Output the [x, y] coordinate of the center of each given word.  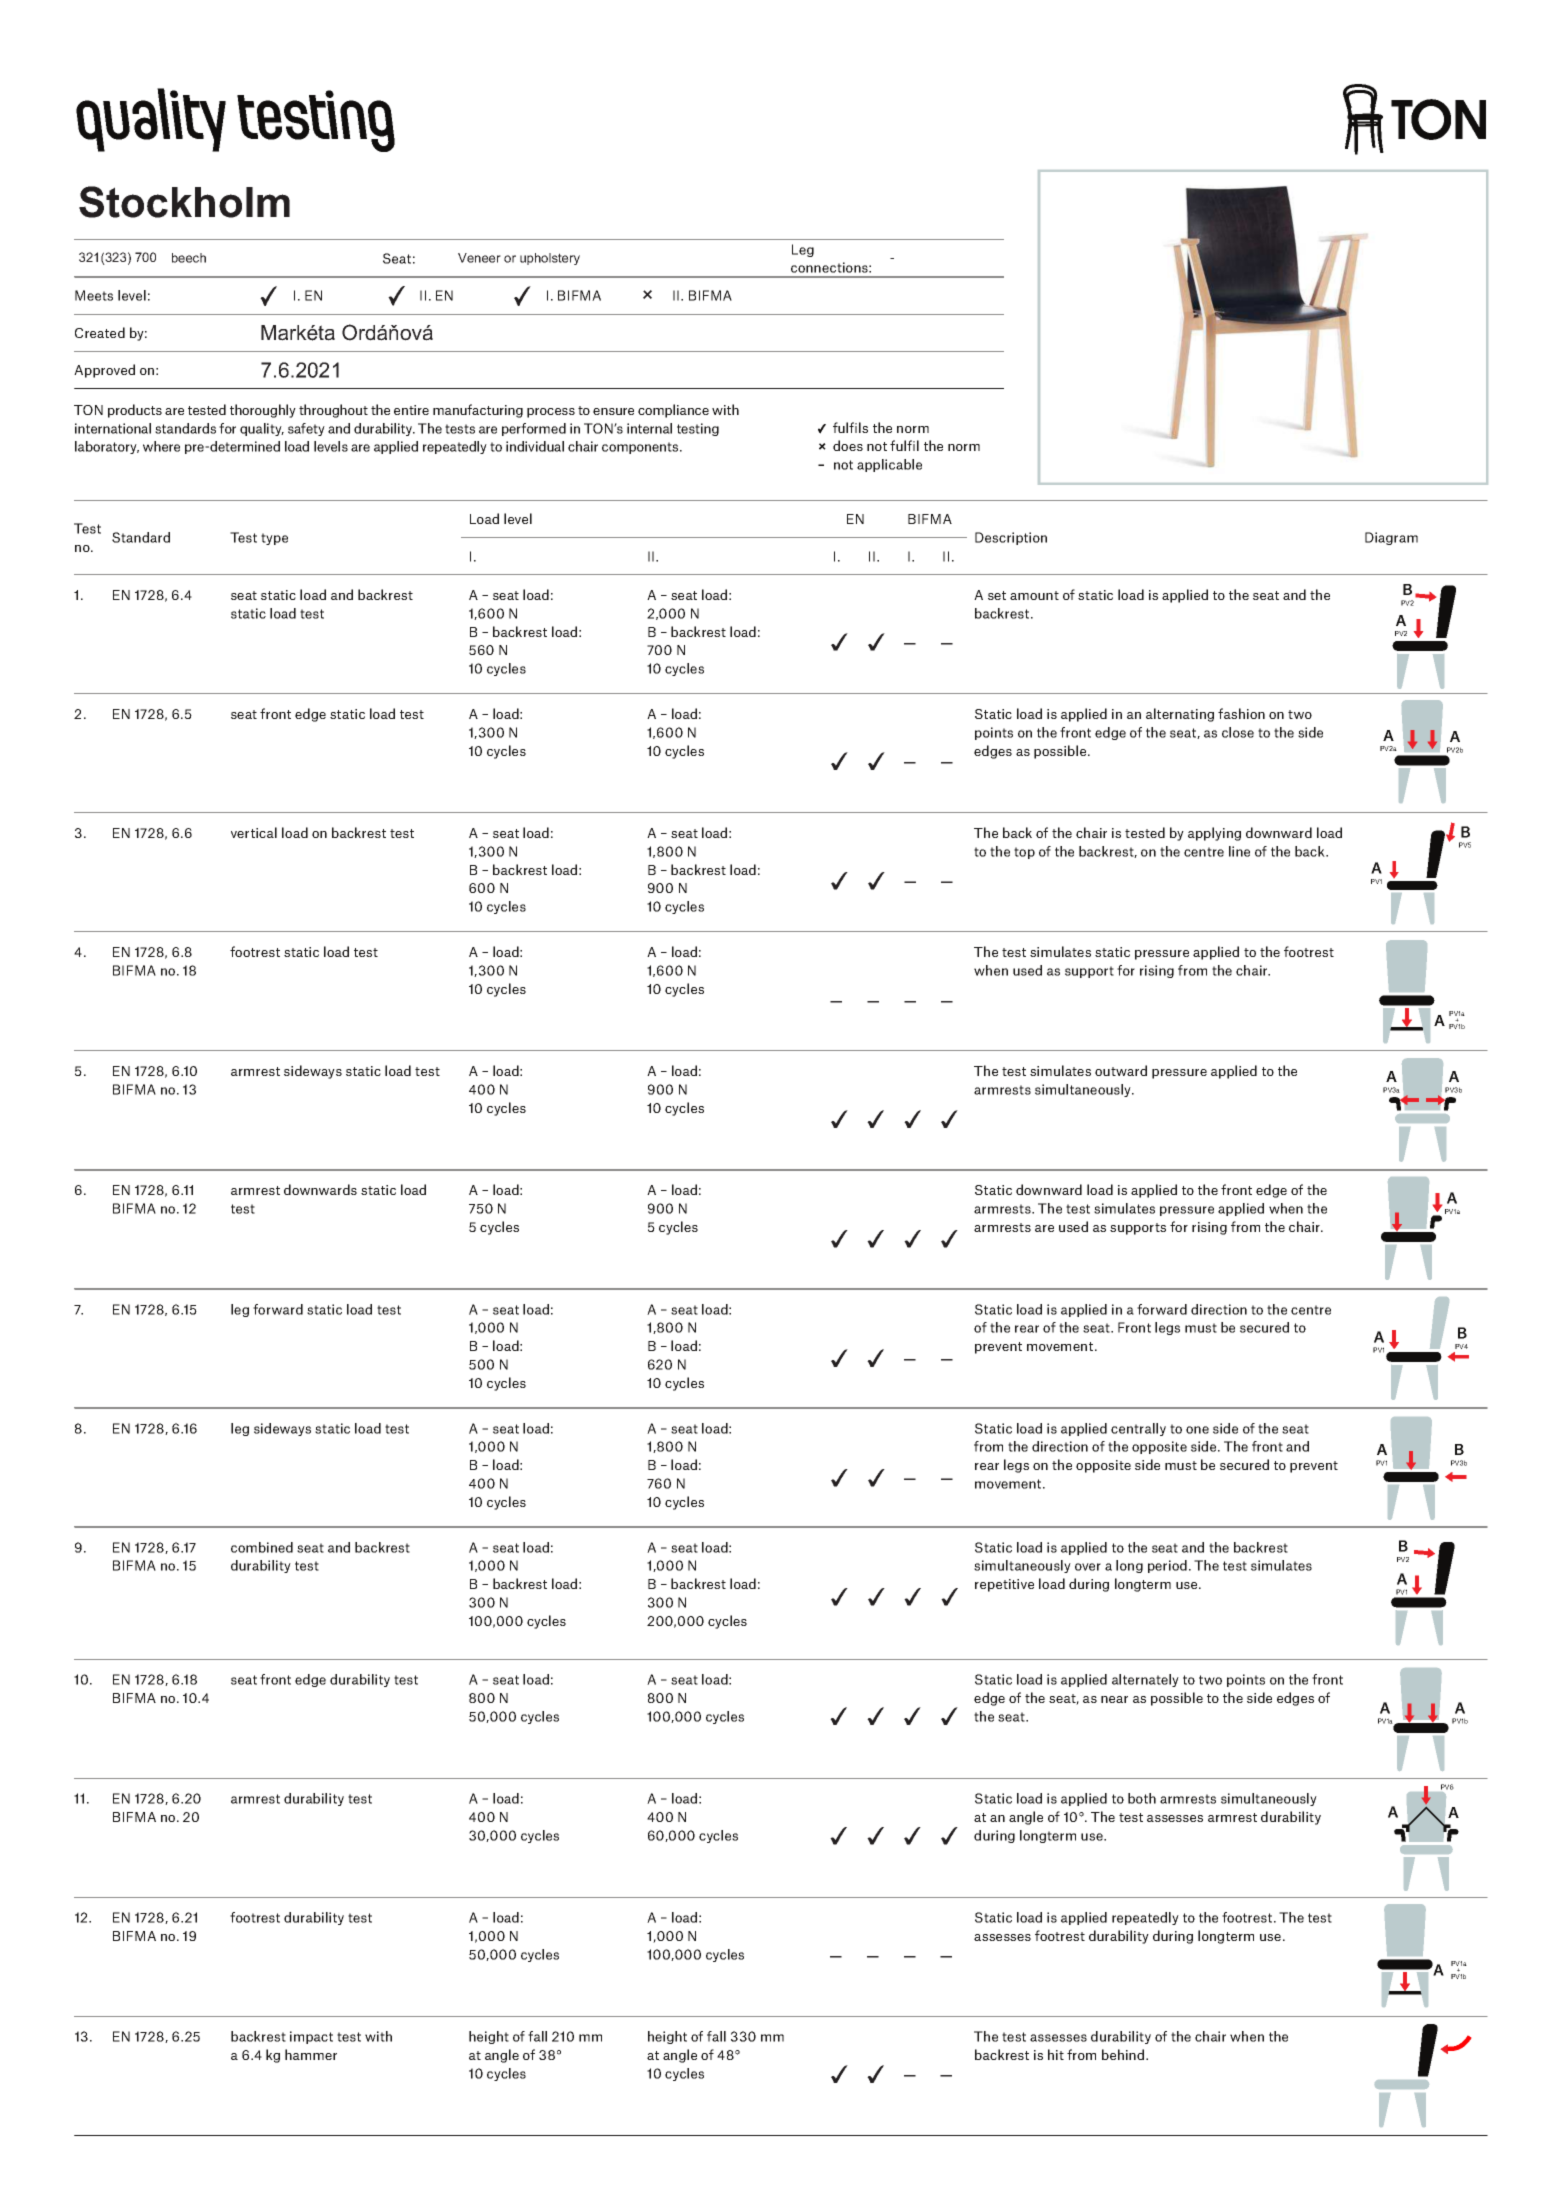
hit [1056, 2054]
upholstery [550, 259]
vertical [254, 832]
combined [262, 1547]
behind [1123, 2054]
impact [311, 2037]
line [1239, 851]
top [1024, 853]
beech [189, 258]
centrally [1138, 1429]
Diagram [1391, 538]
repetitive [1004, 1585]
